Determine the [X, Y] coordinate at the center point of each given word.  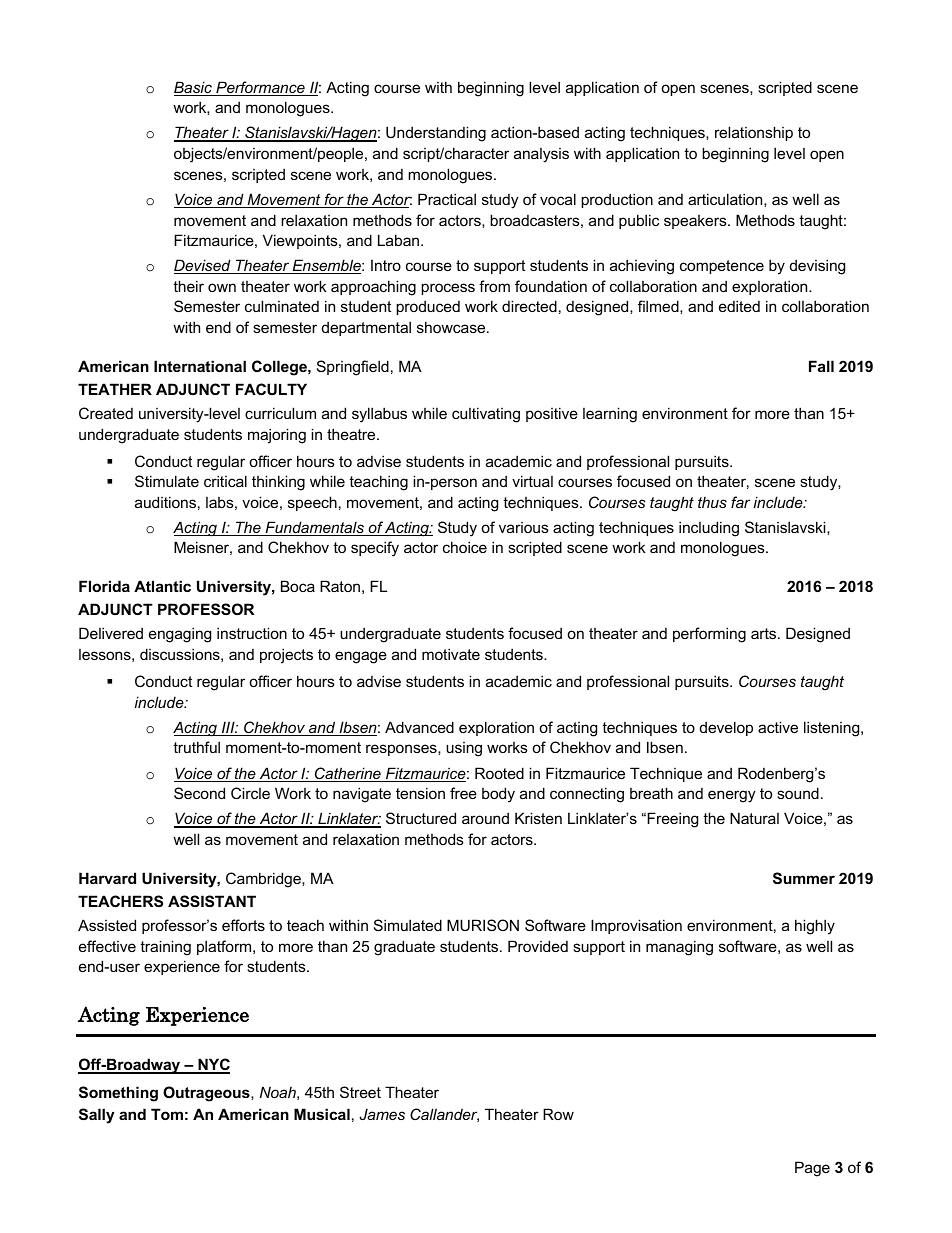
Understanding [436, 134]
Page [812, 1169]
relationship [754, 133]
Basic [194, 88]
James [382, 1114]
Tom [167, 1114]
